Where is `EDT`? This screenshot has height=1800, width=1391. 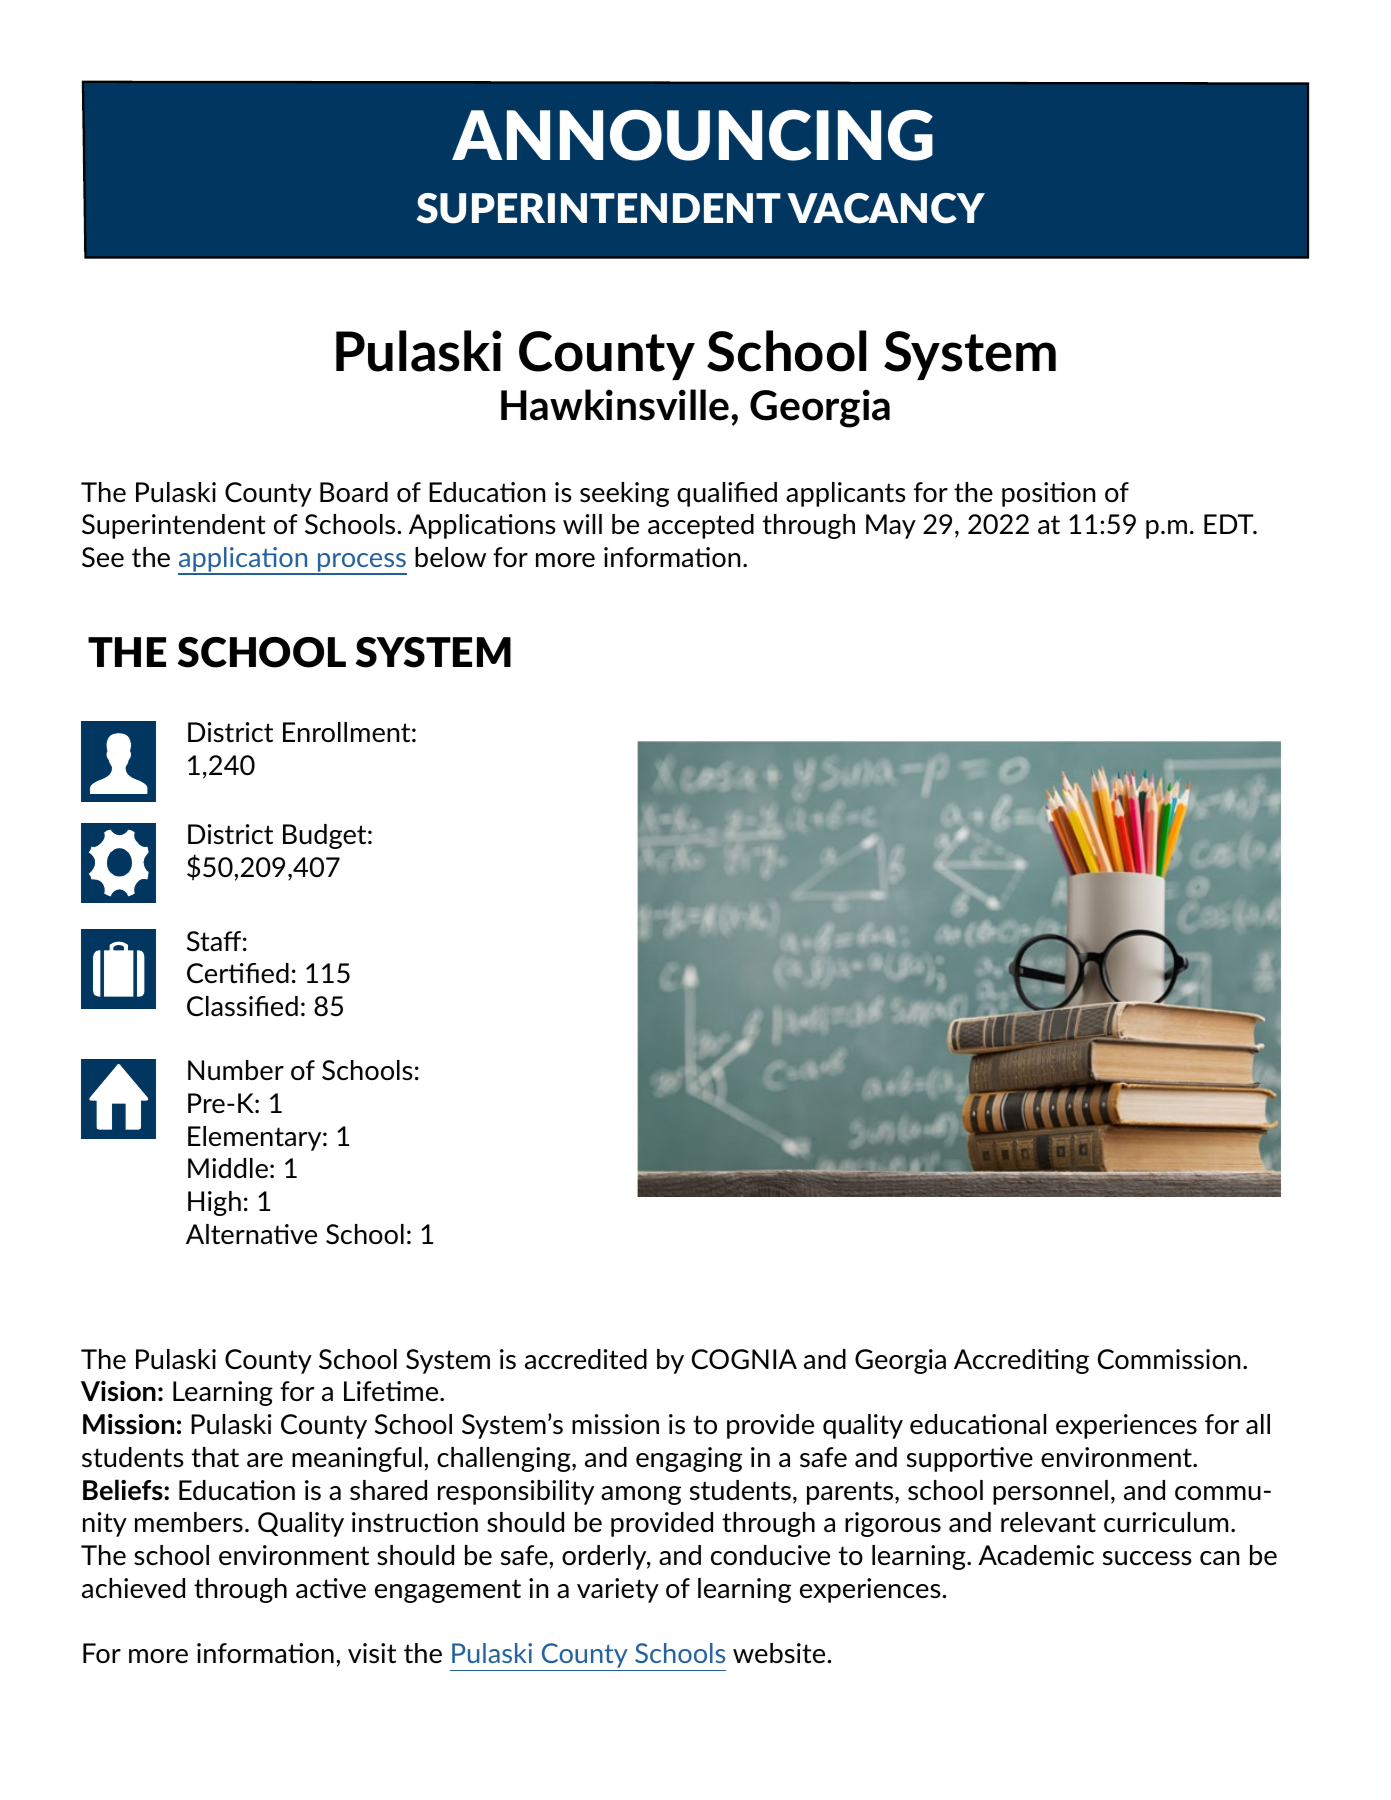
EDT is located at coordinates (1230, 524).
